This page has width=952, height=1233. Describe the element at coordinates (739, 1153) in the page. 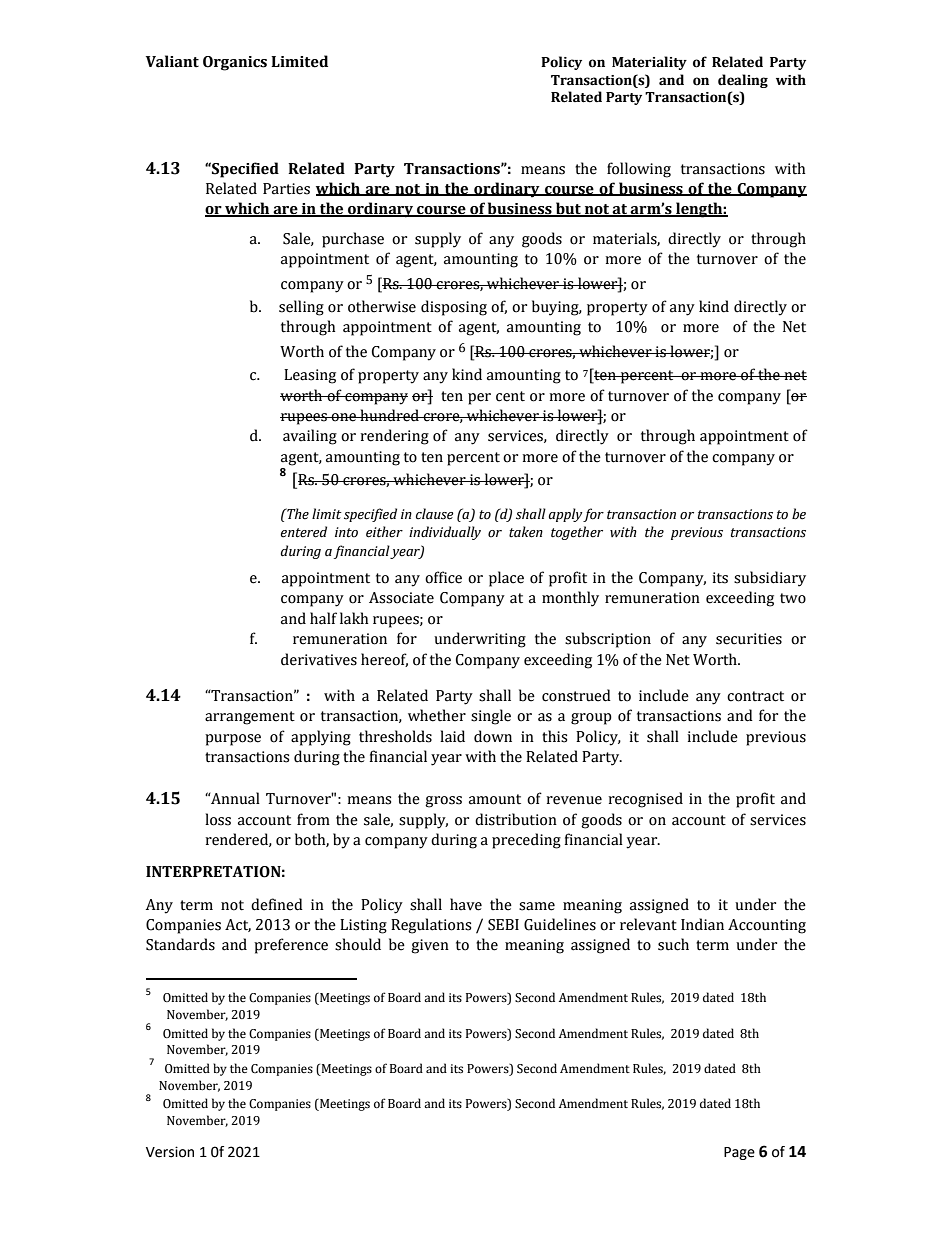

I see `Page` at that location.
